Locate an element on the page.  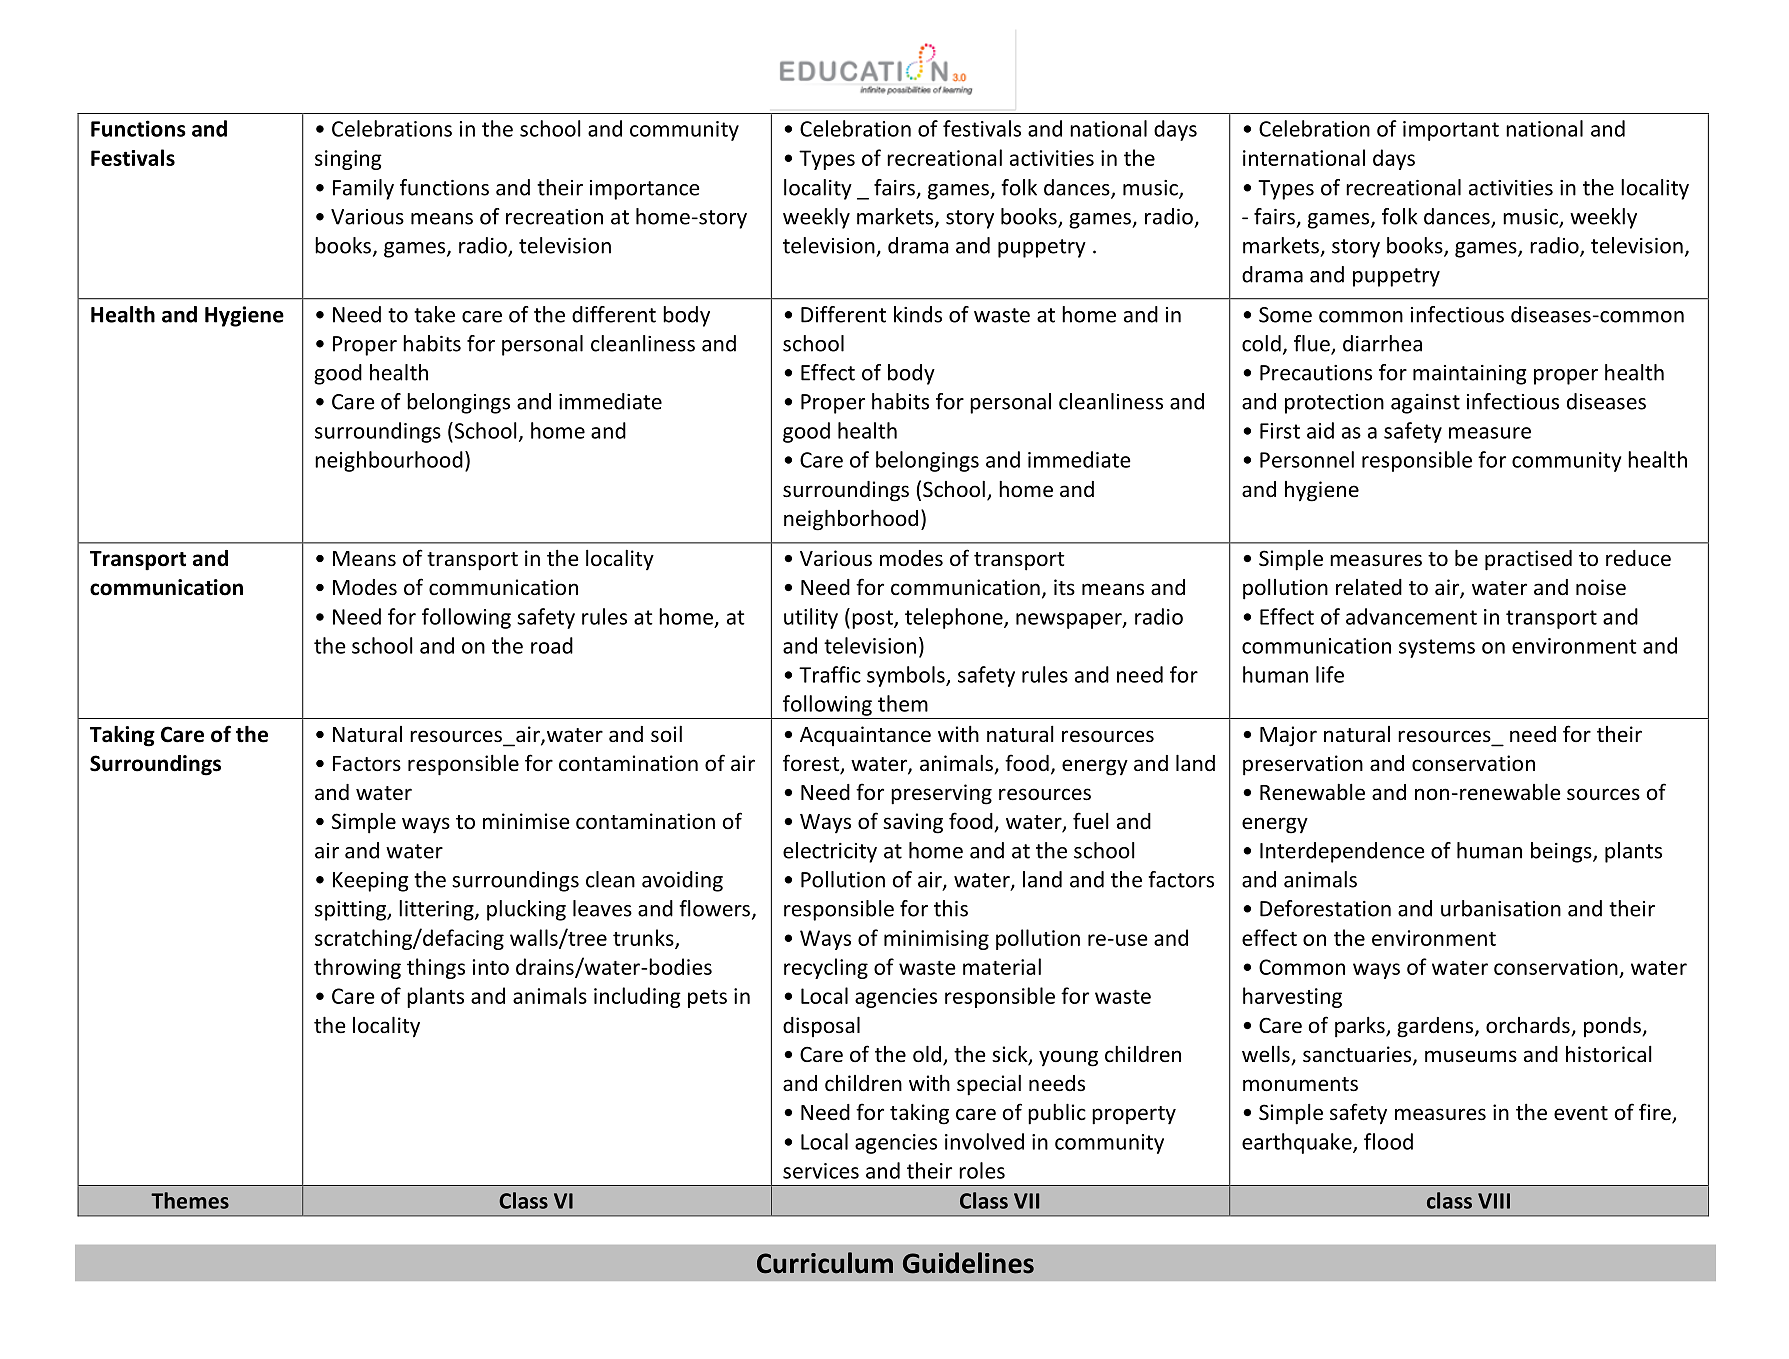
preserving is located at coordinates (941, 794).
